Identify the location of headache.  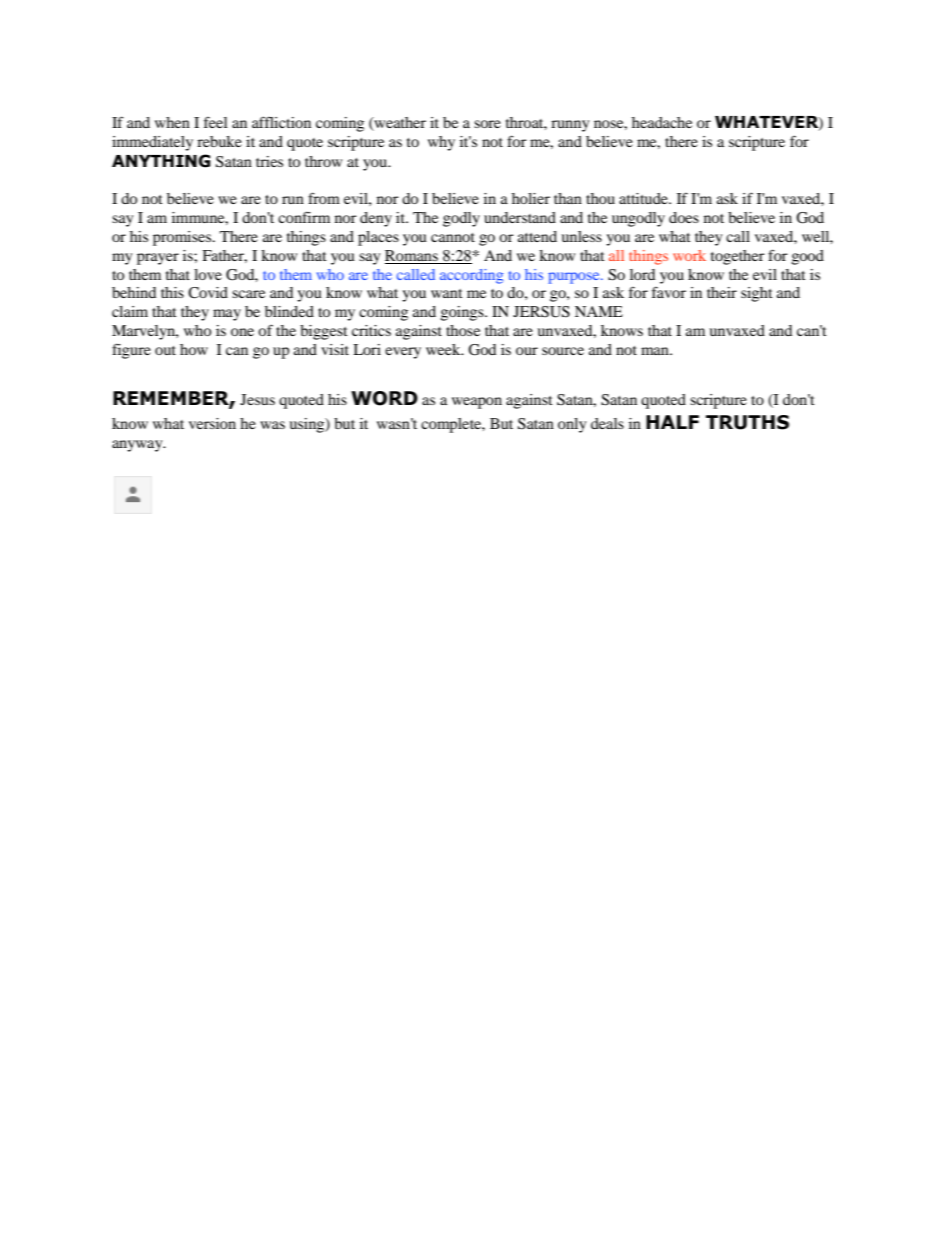
(662, 122).
